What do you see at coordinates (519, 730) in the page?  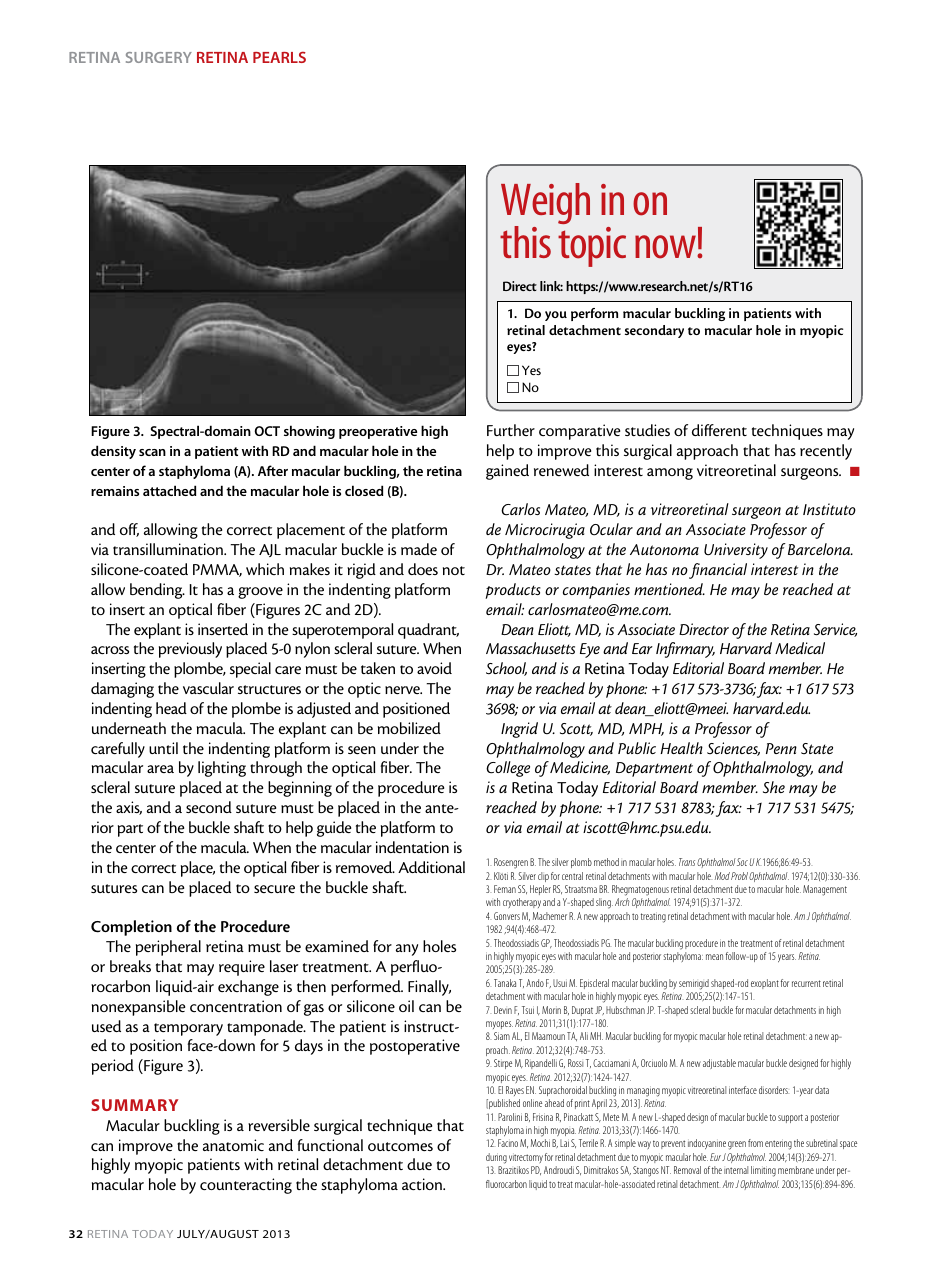 I see `Ingrid` at bounding box center [519, 730].
